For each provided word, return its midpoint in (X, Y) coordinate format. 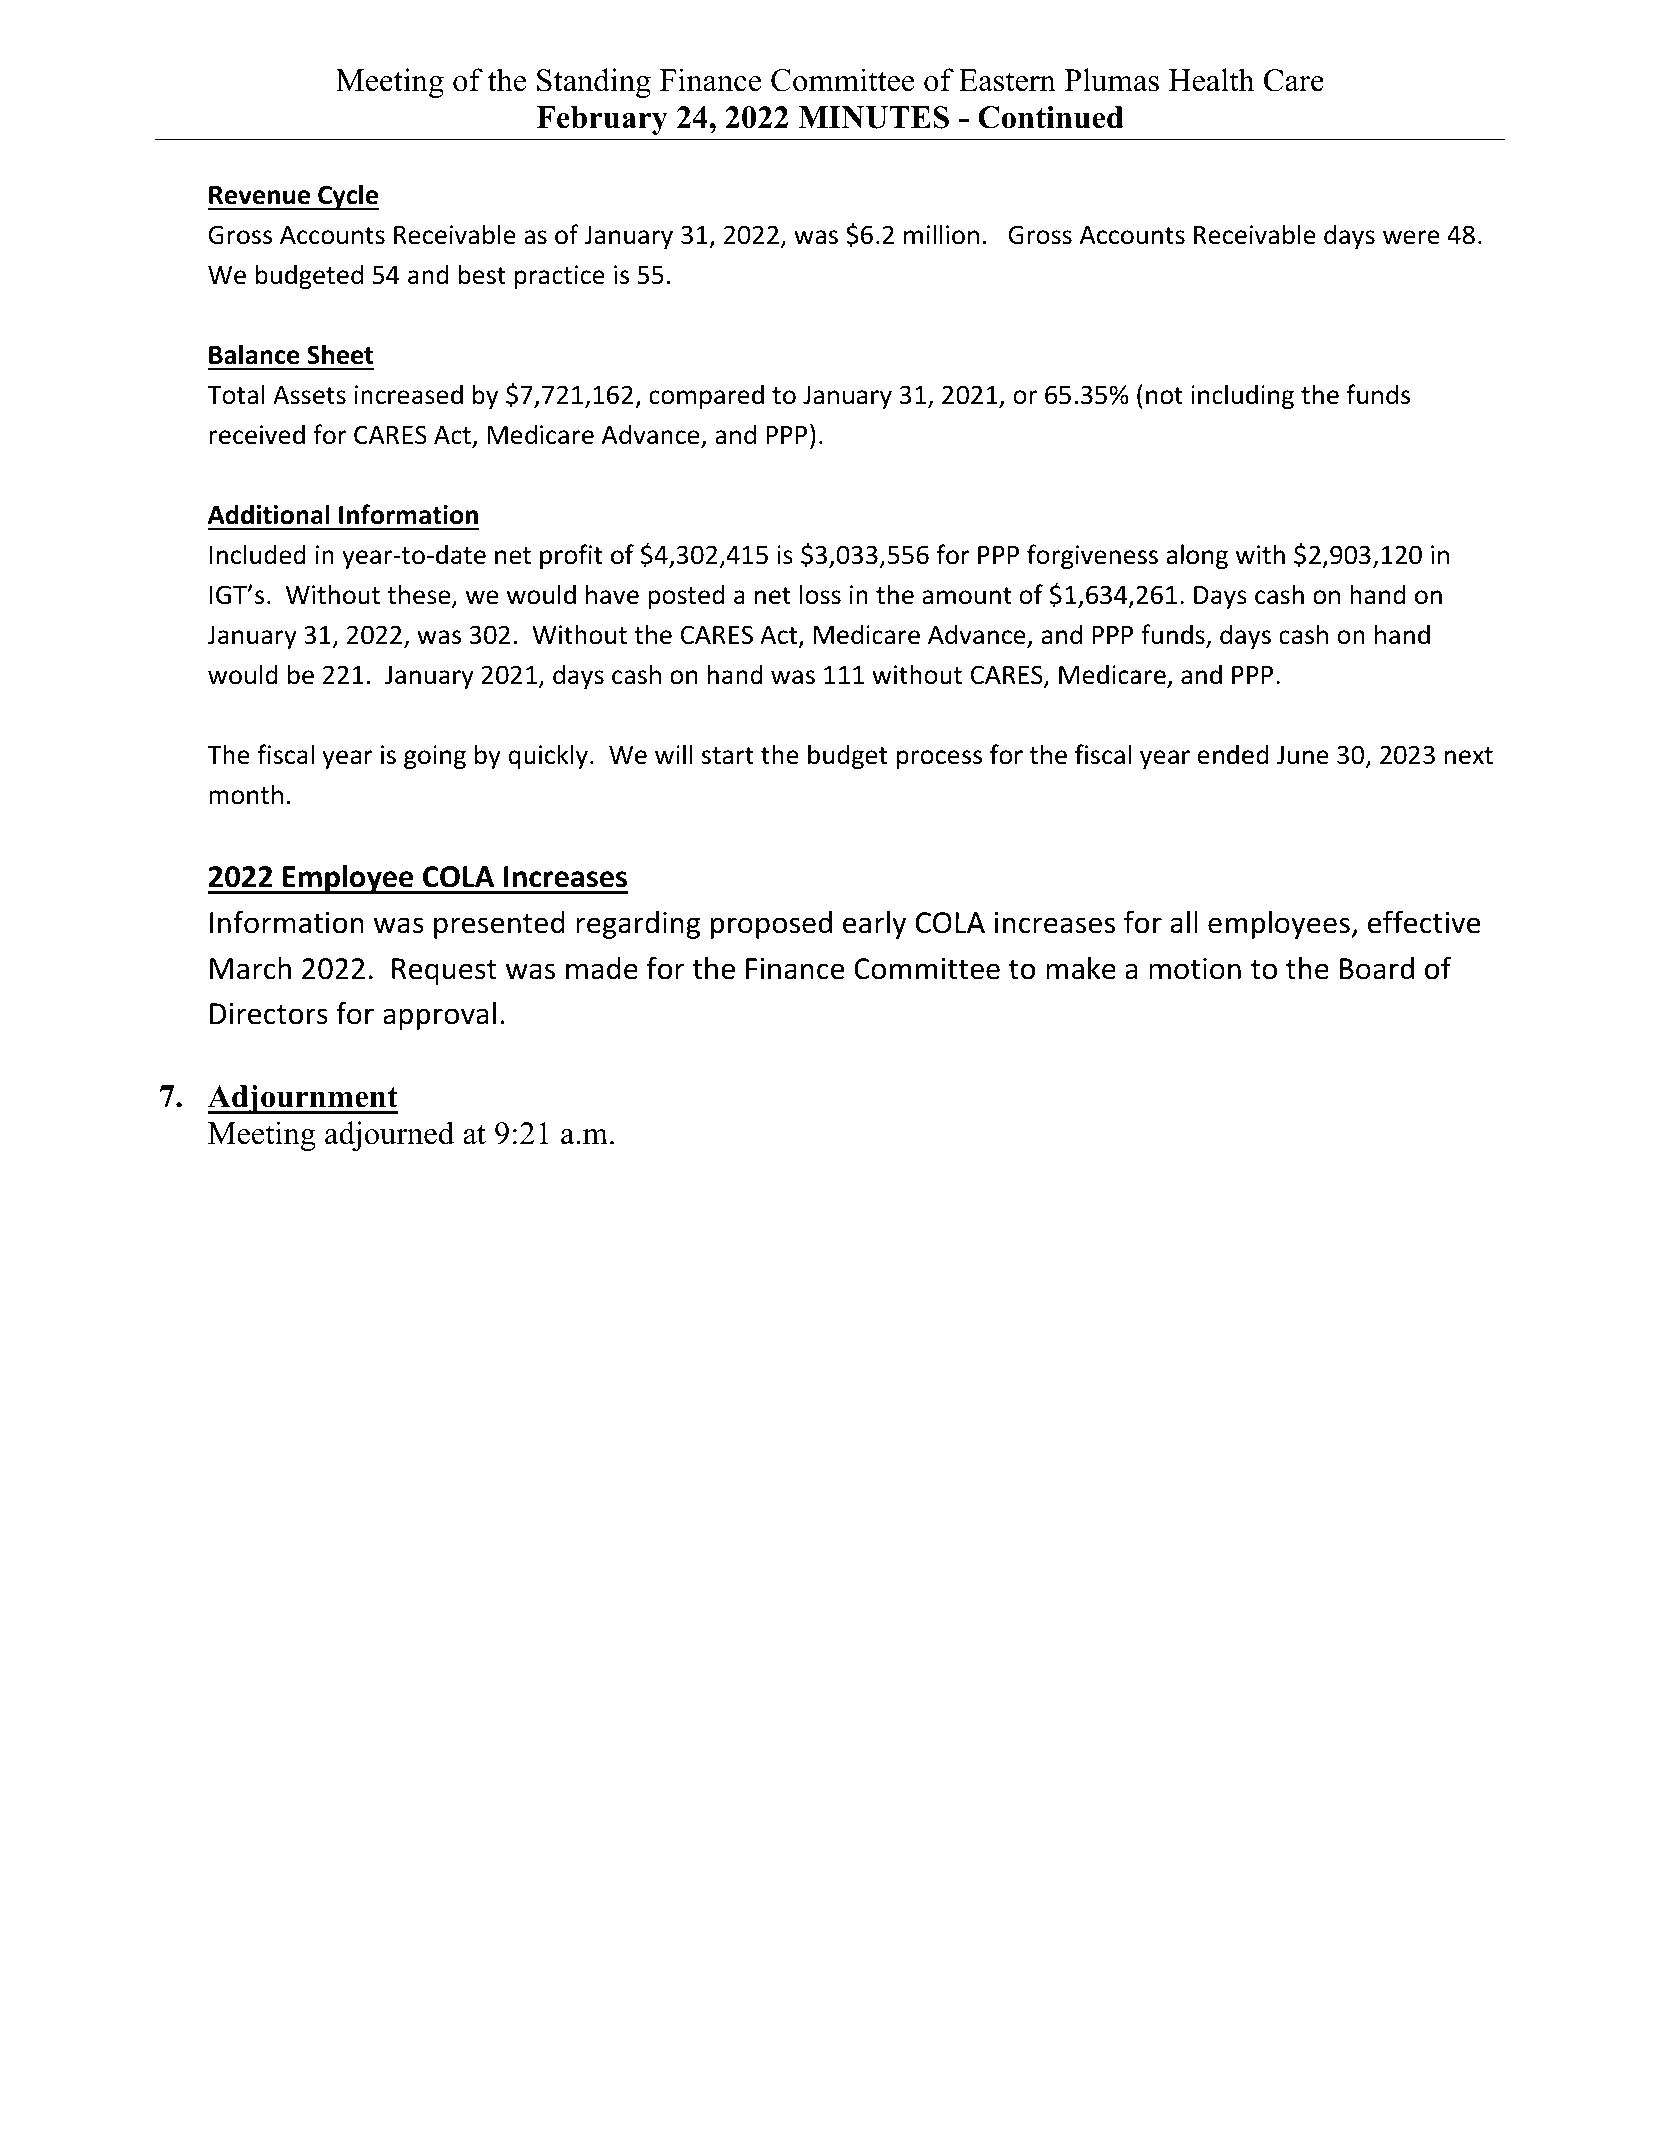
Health (1211, 80)
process (939, 759)
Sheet (340, 354)
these (420, 595)
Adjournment (303, 1099)
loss (820, 594)
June (1303, 755)
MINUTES (873, 117)
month (246, 794)
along (1197, 556)
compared (706, 396)
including (1242, 396)
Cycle (347, 197)
